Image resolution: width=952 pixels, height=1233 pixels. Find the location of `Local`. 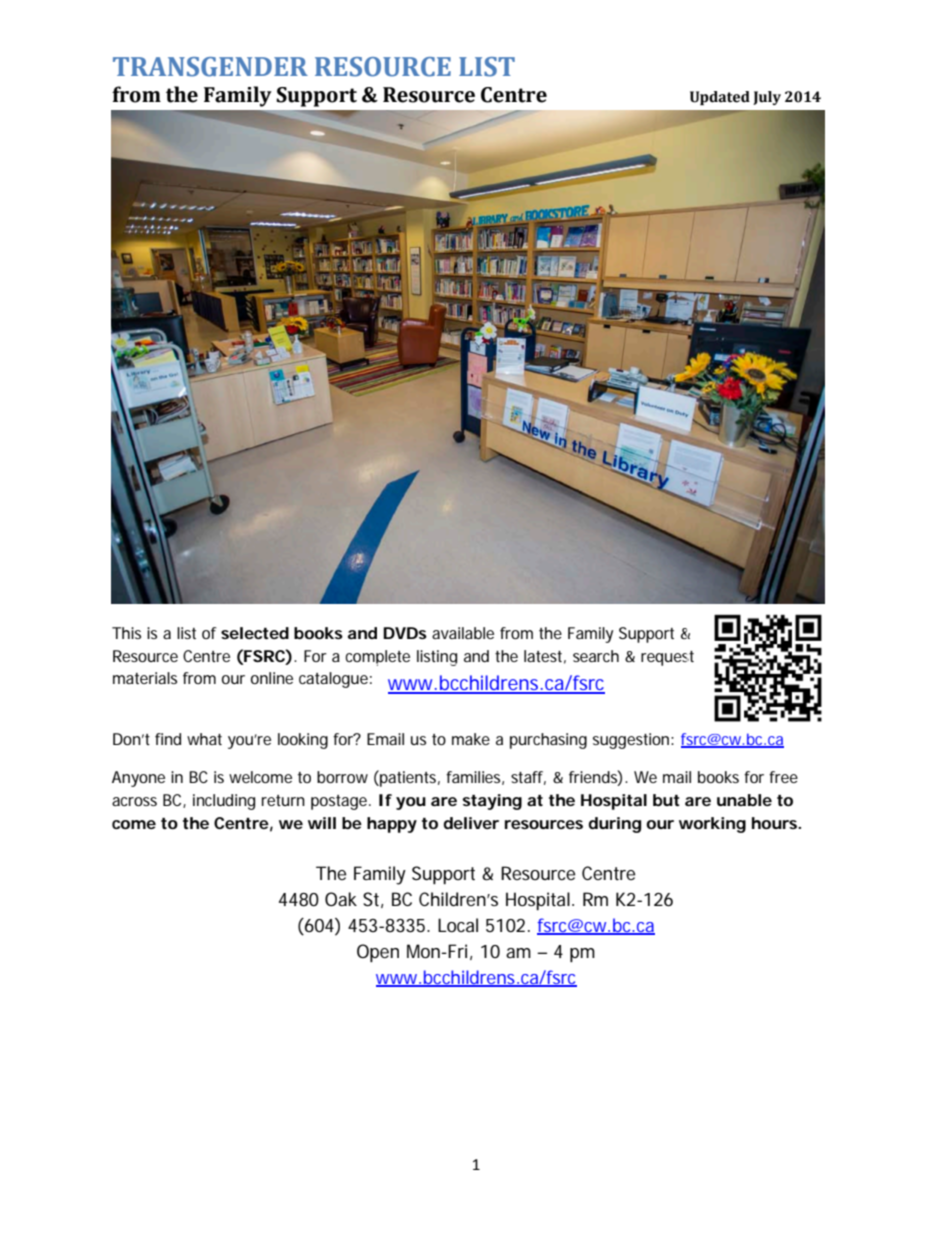

Local is located at coordinates (458, 925).
